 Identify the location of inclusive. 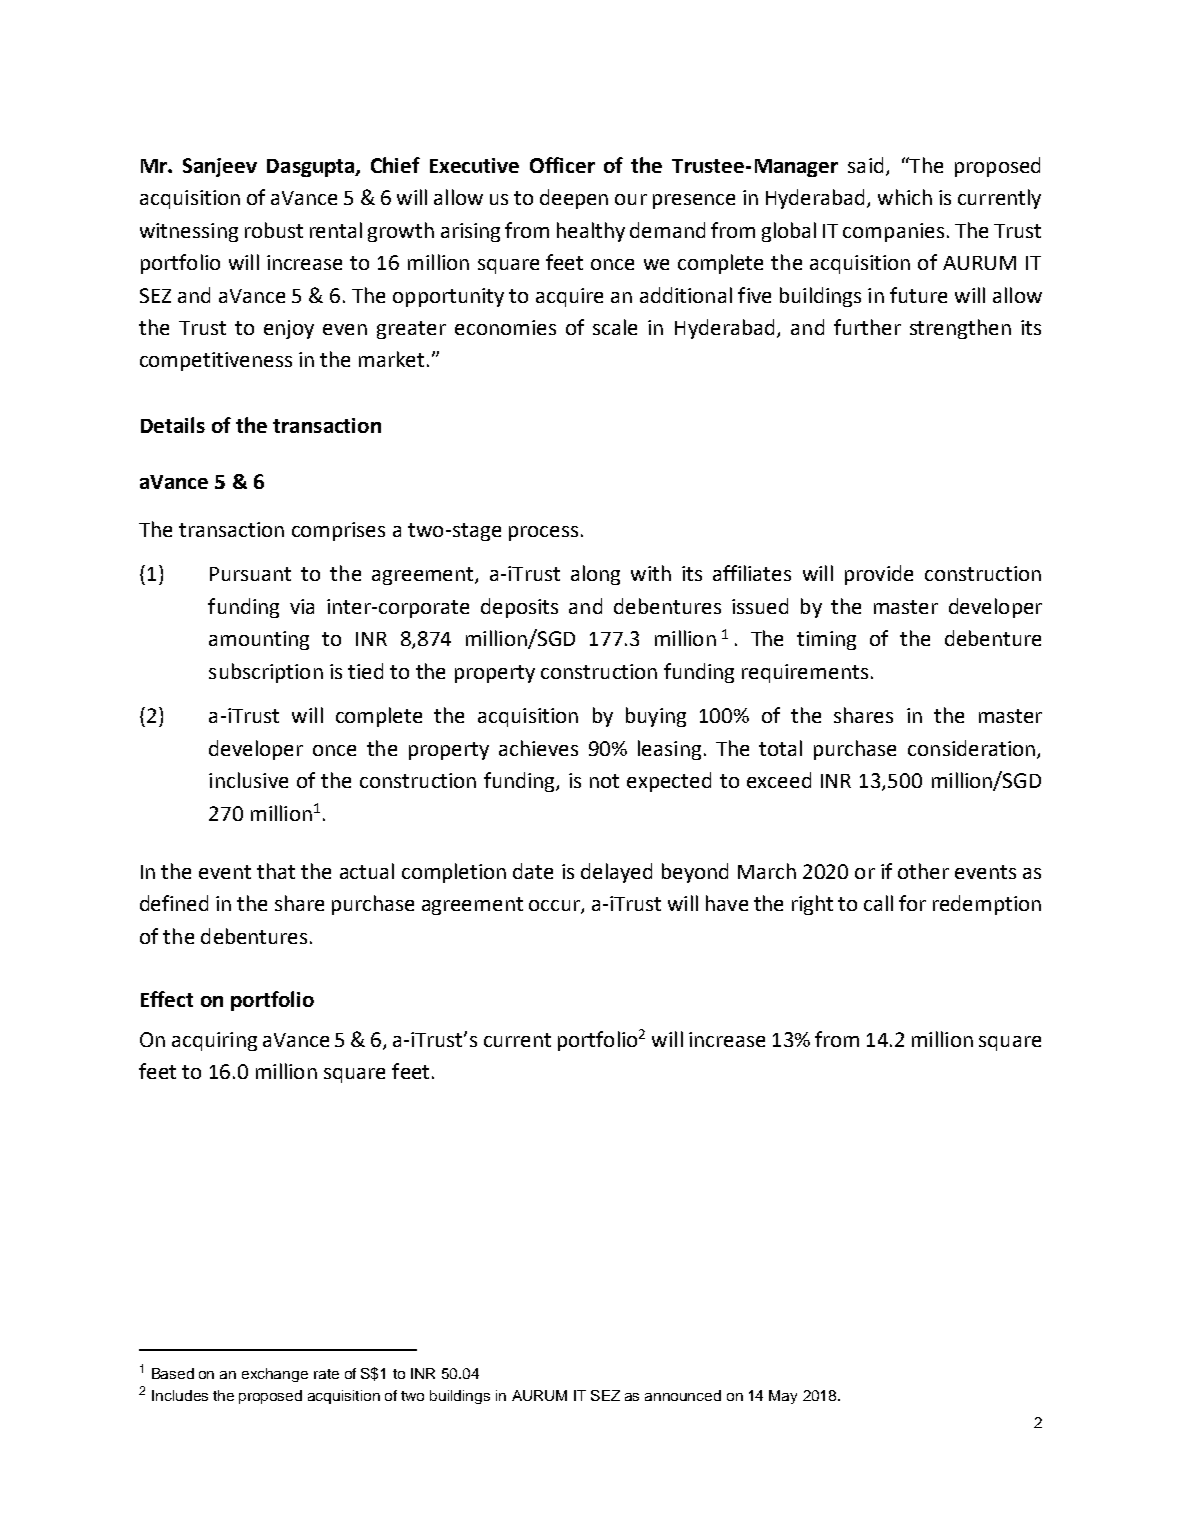
(248, 780).
